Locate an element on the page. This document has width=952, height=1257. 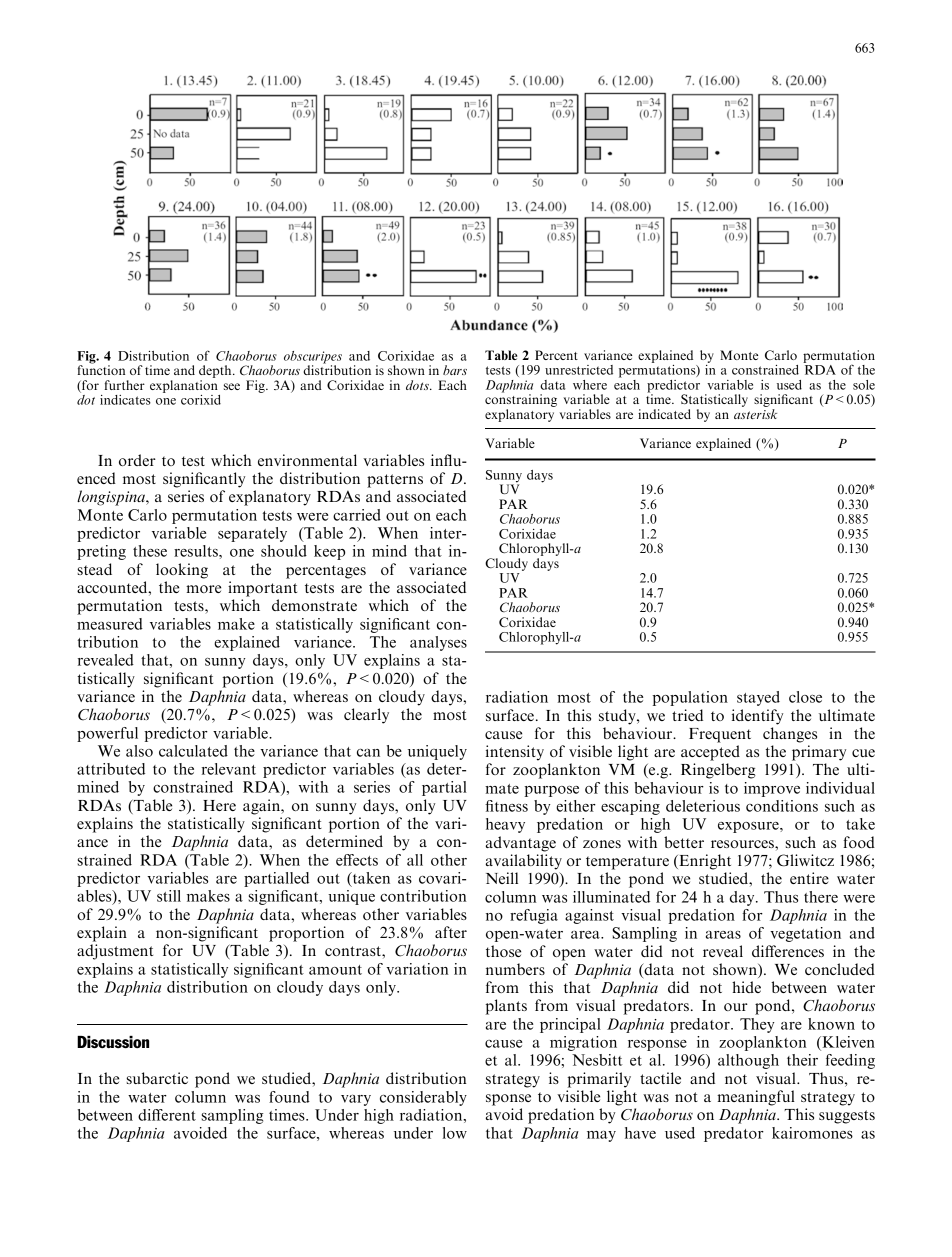
low is located at coordinates (455, 1133).
